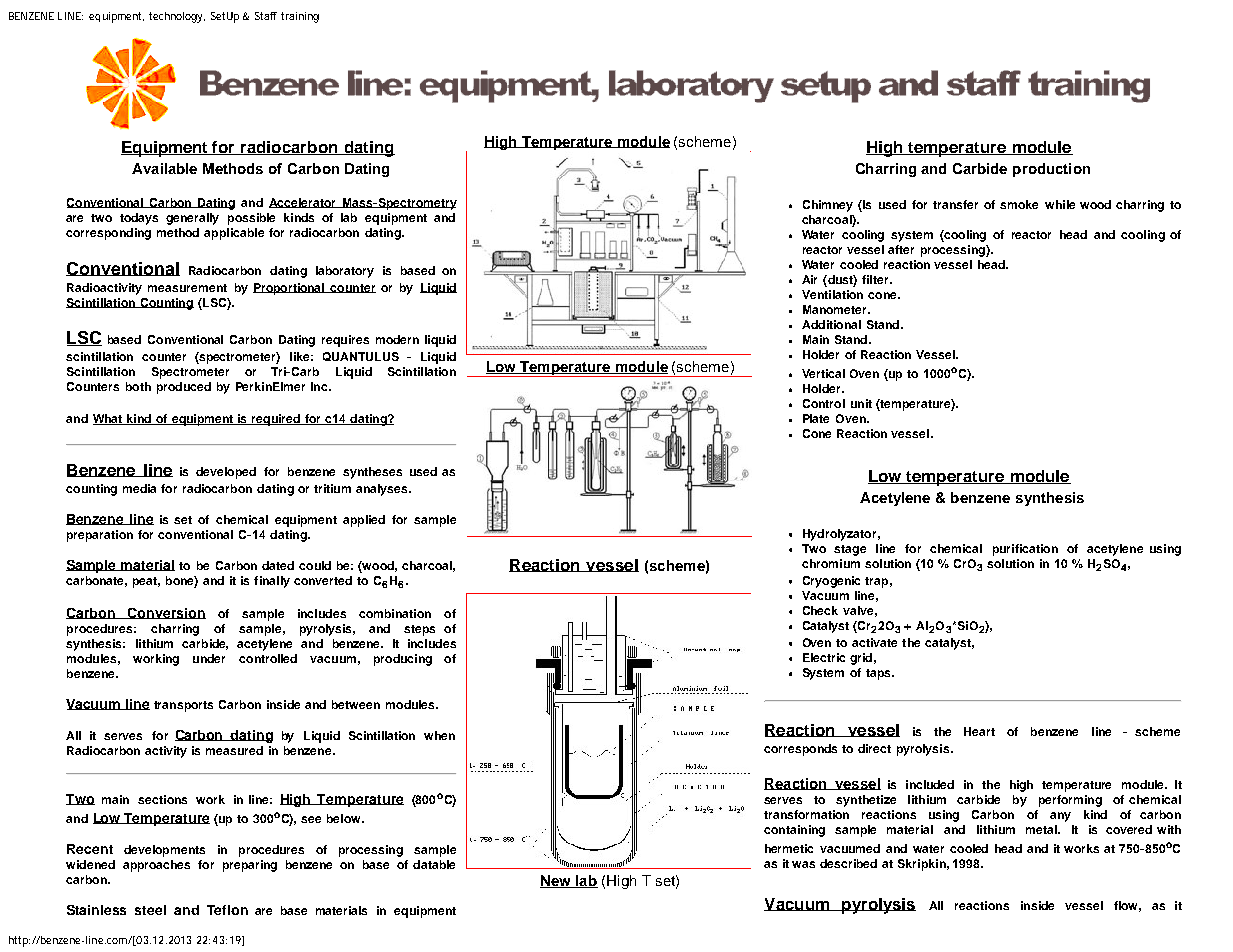 The width and height of the screenshot is (1233, 952). I want to click on developed, so click(226, 473).
